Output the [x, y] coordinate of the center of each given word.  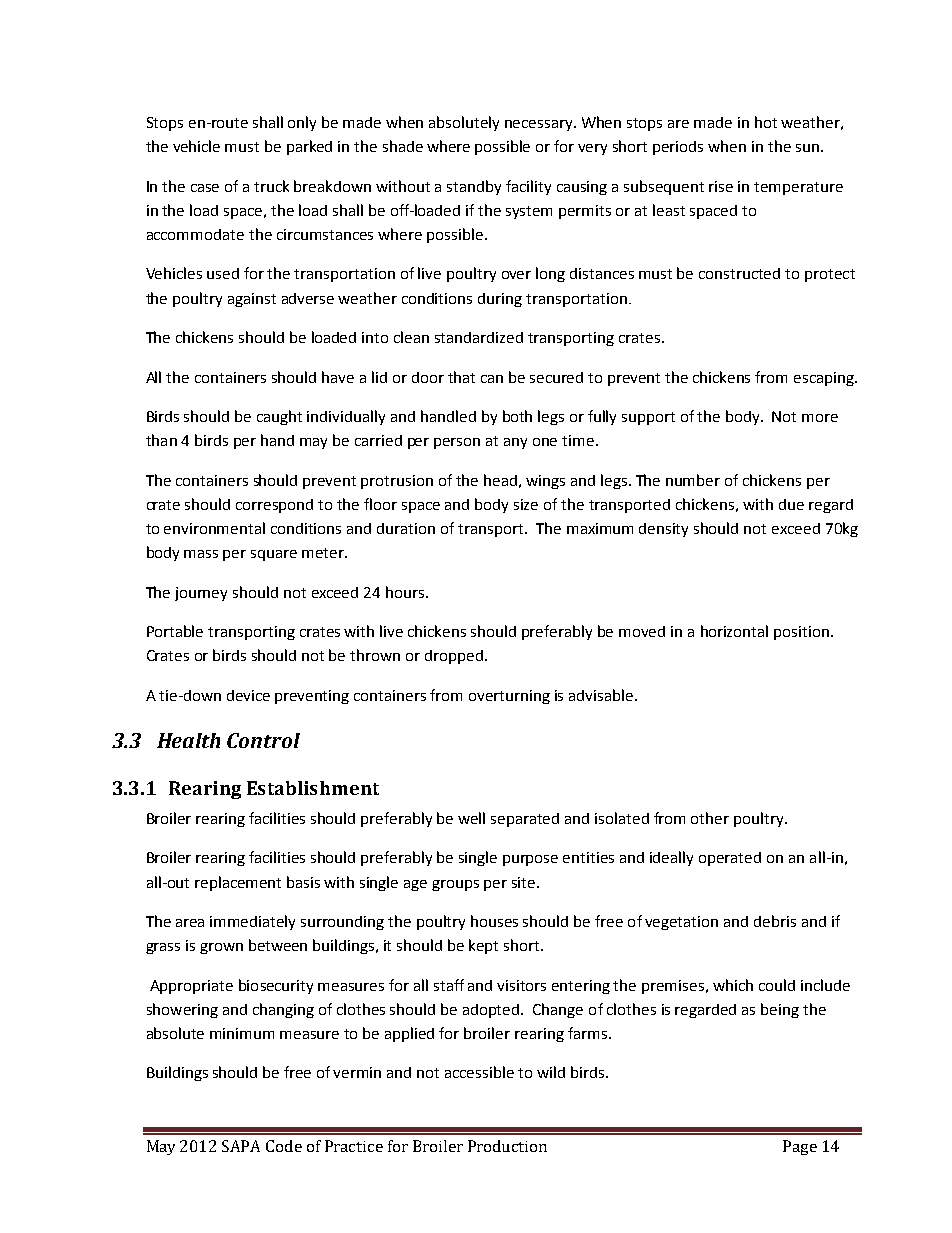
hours [405, 592]
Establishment [313, 788]
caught [279, 417]
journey [201, 594]
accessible [479, 1072]
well [471, 818]
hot [766, 122]
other [710, 818]
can [492, 379]
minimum [242, 1033]
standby [474, 187]
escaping [825, 379]
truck [271, 186]
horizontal [734, 631]
